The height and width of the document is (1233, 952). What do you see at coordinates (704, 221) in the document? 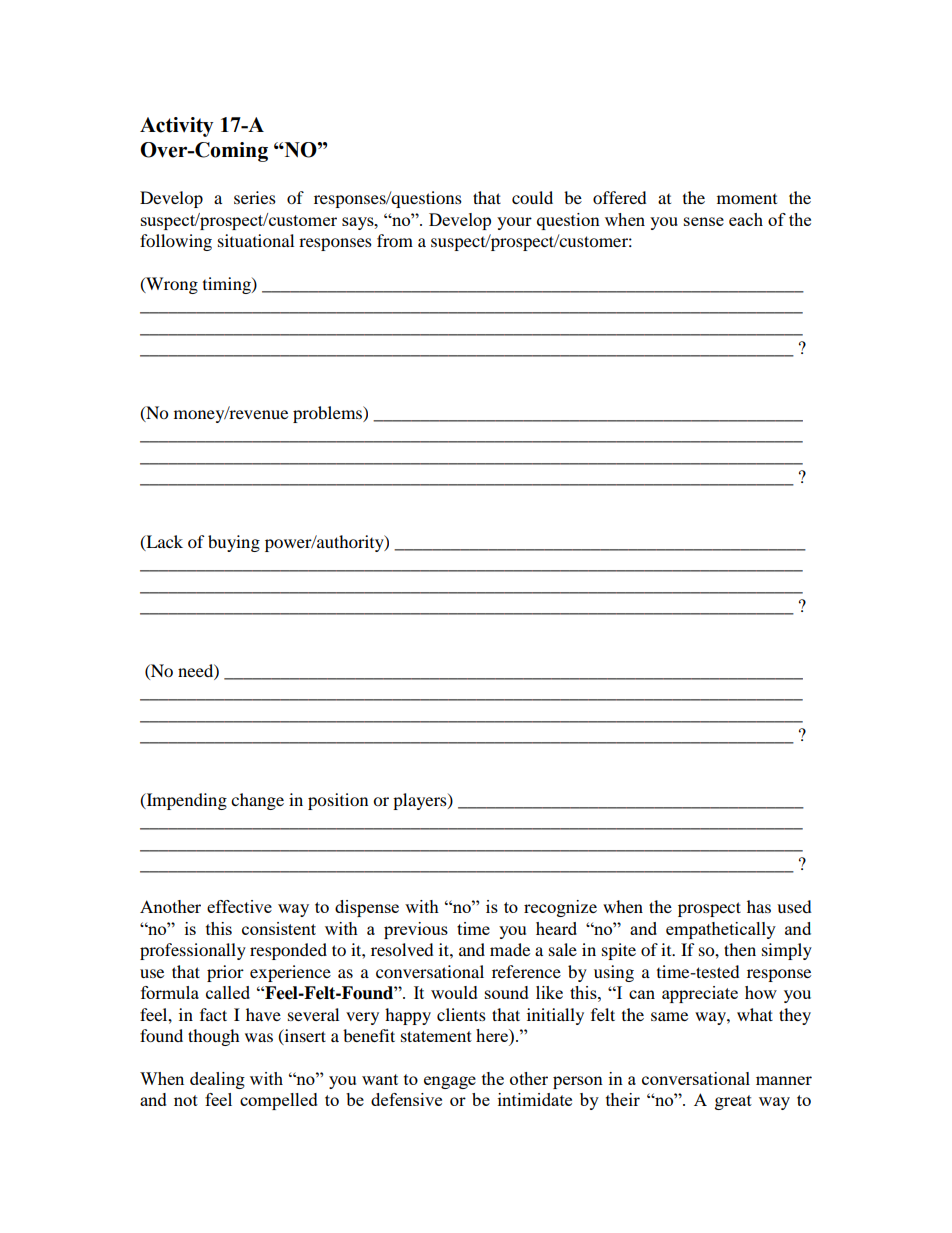
I see `sense` at bounding box center [704, 221].
